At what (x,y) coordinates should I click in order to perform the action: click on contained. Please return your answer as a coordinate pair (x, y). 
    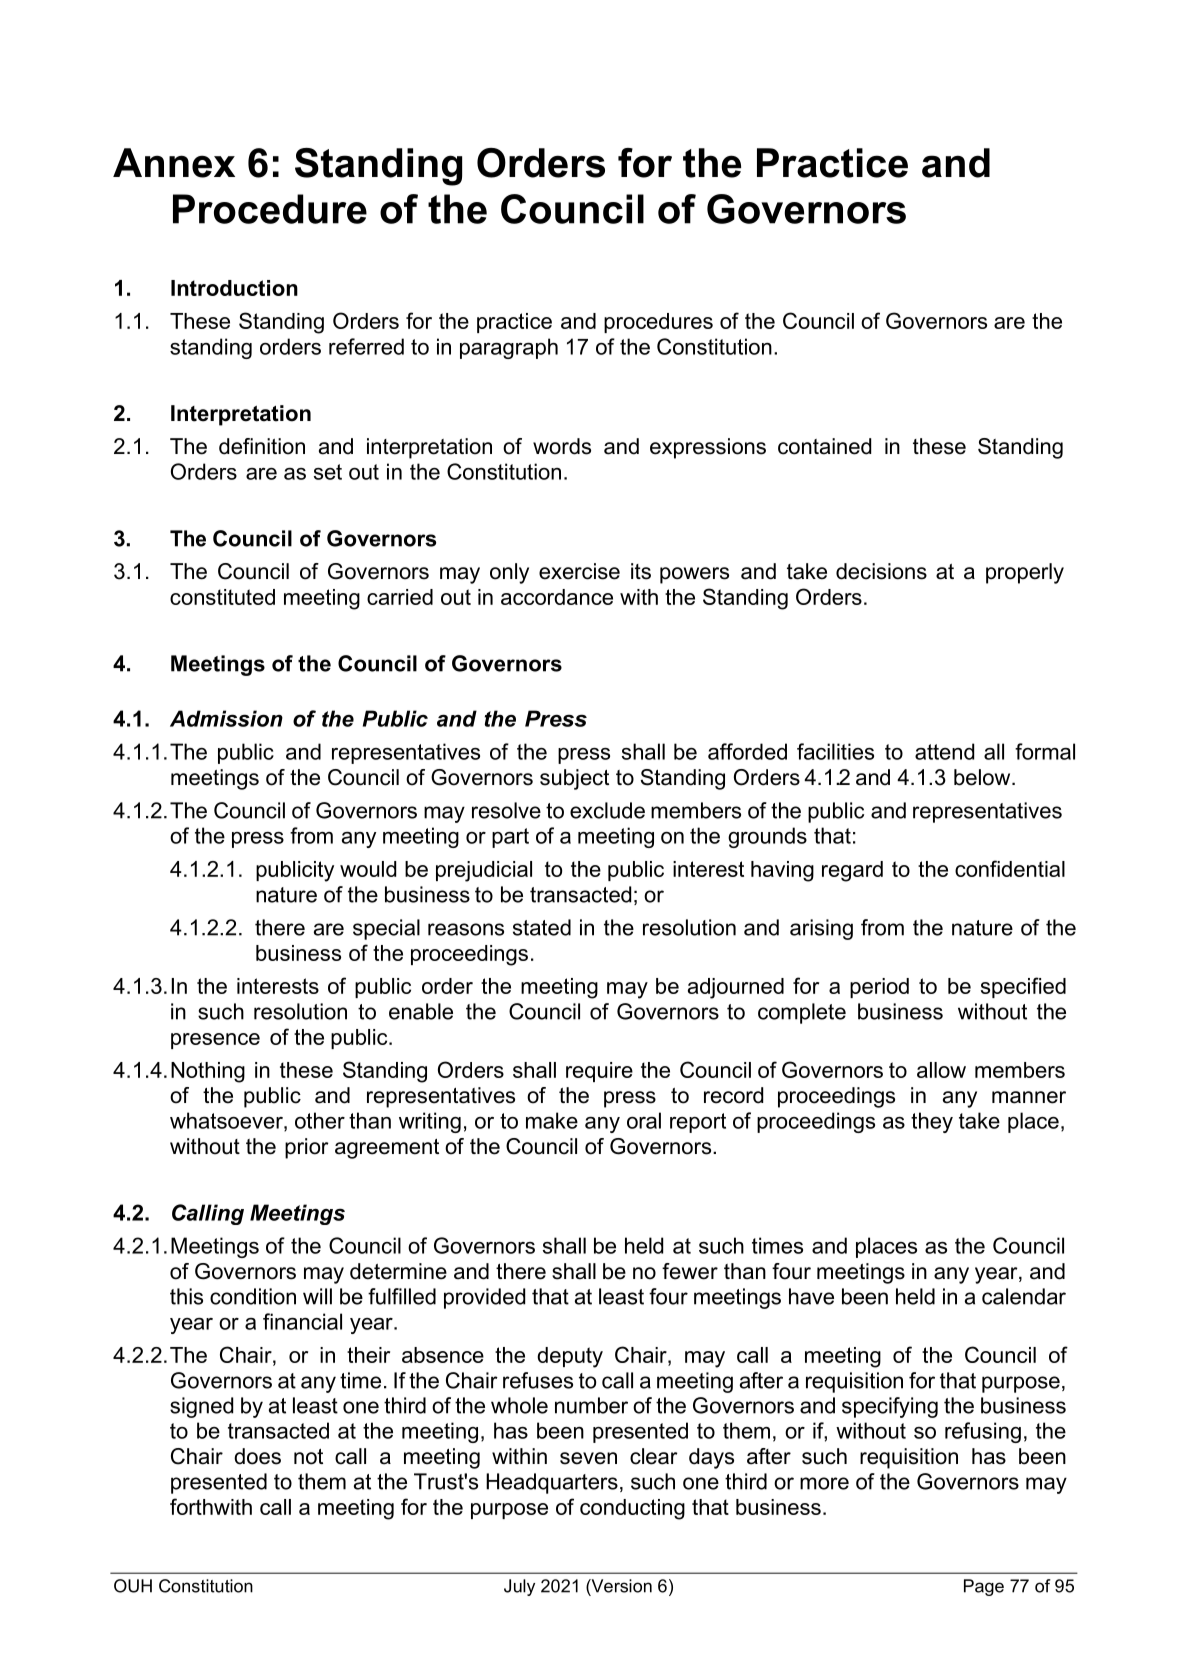
    Looking at the image, I should click on (824, 446).
